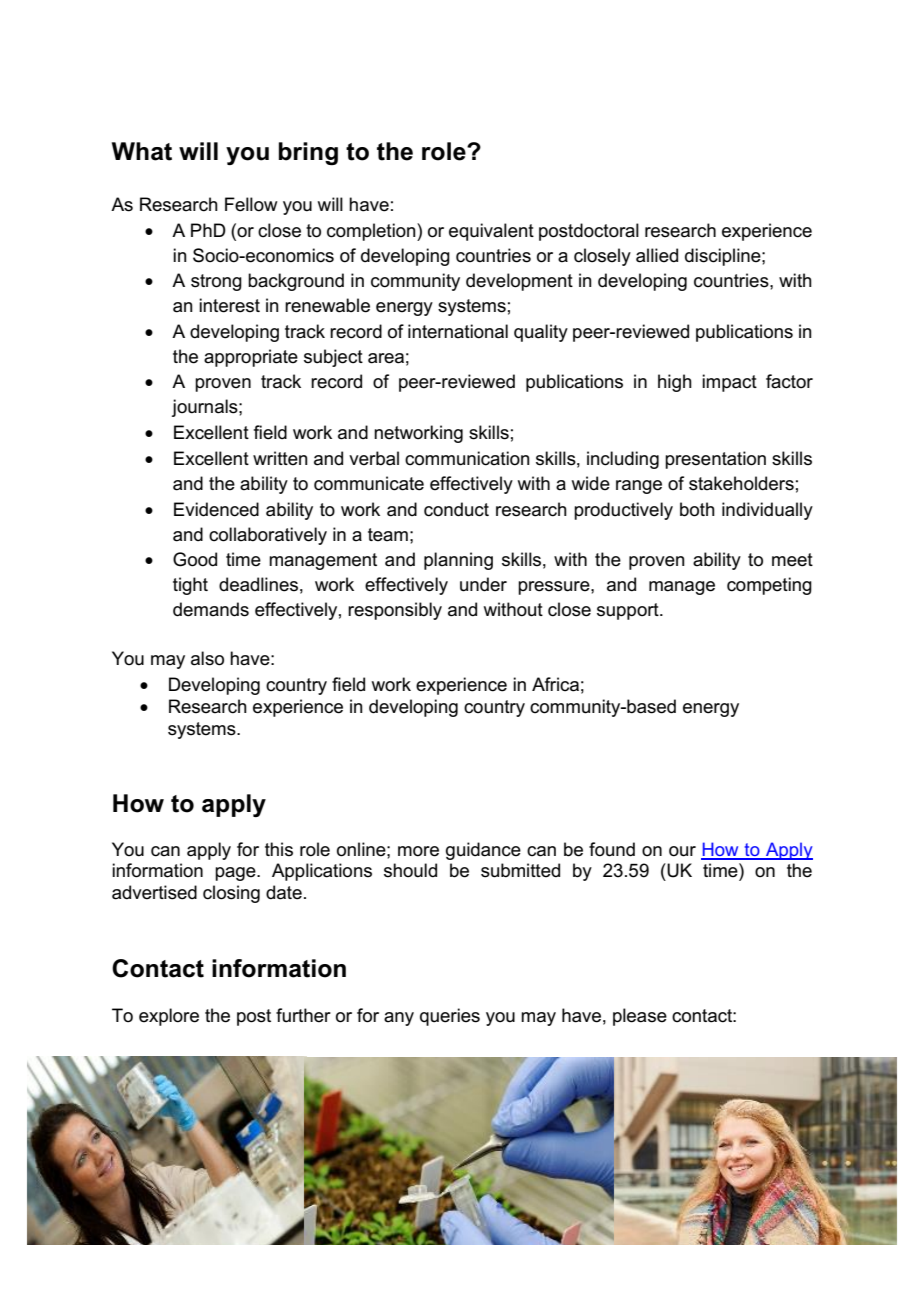 The height and width of the screenshot is (1308, 924). I want to click on communication, so click(467, 458).
